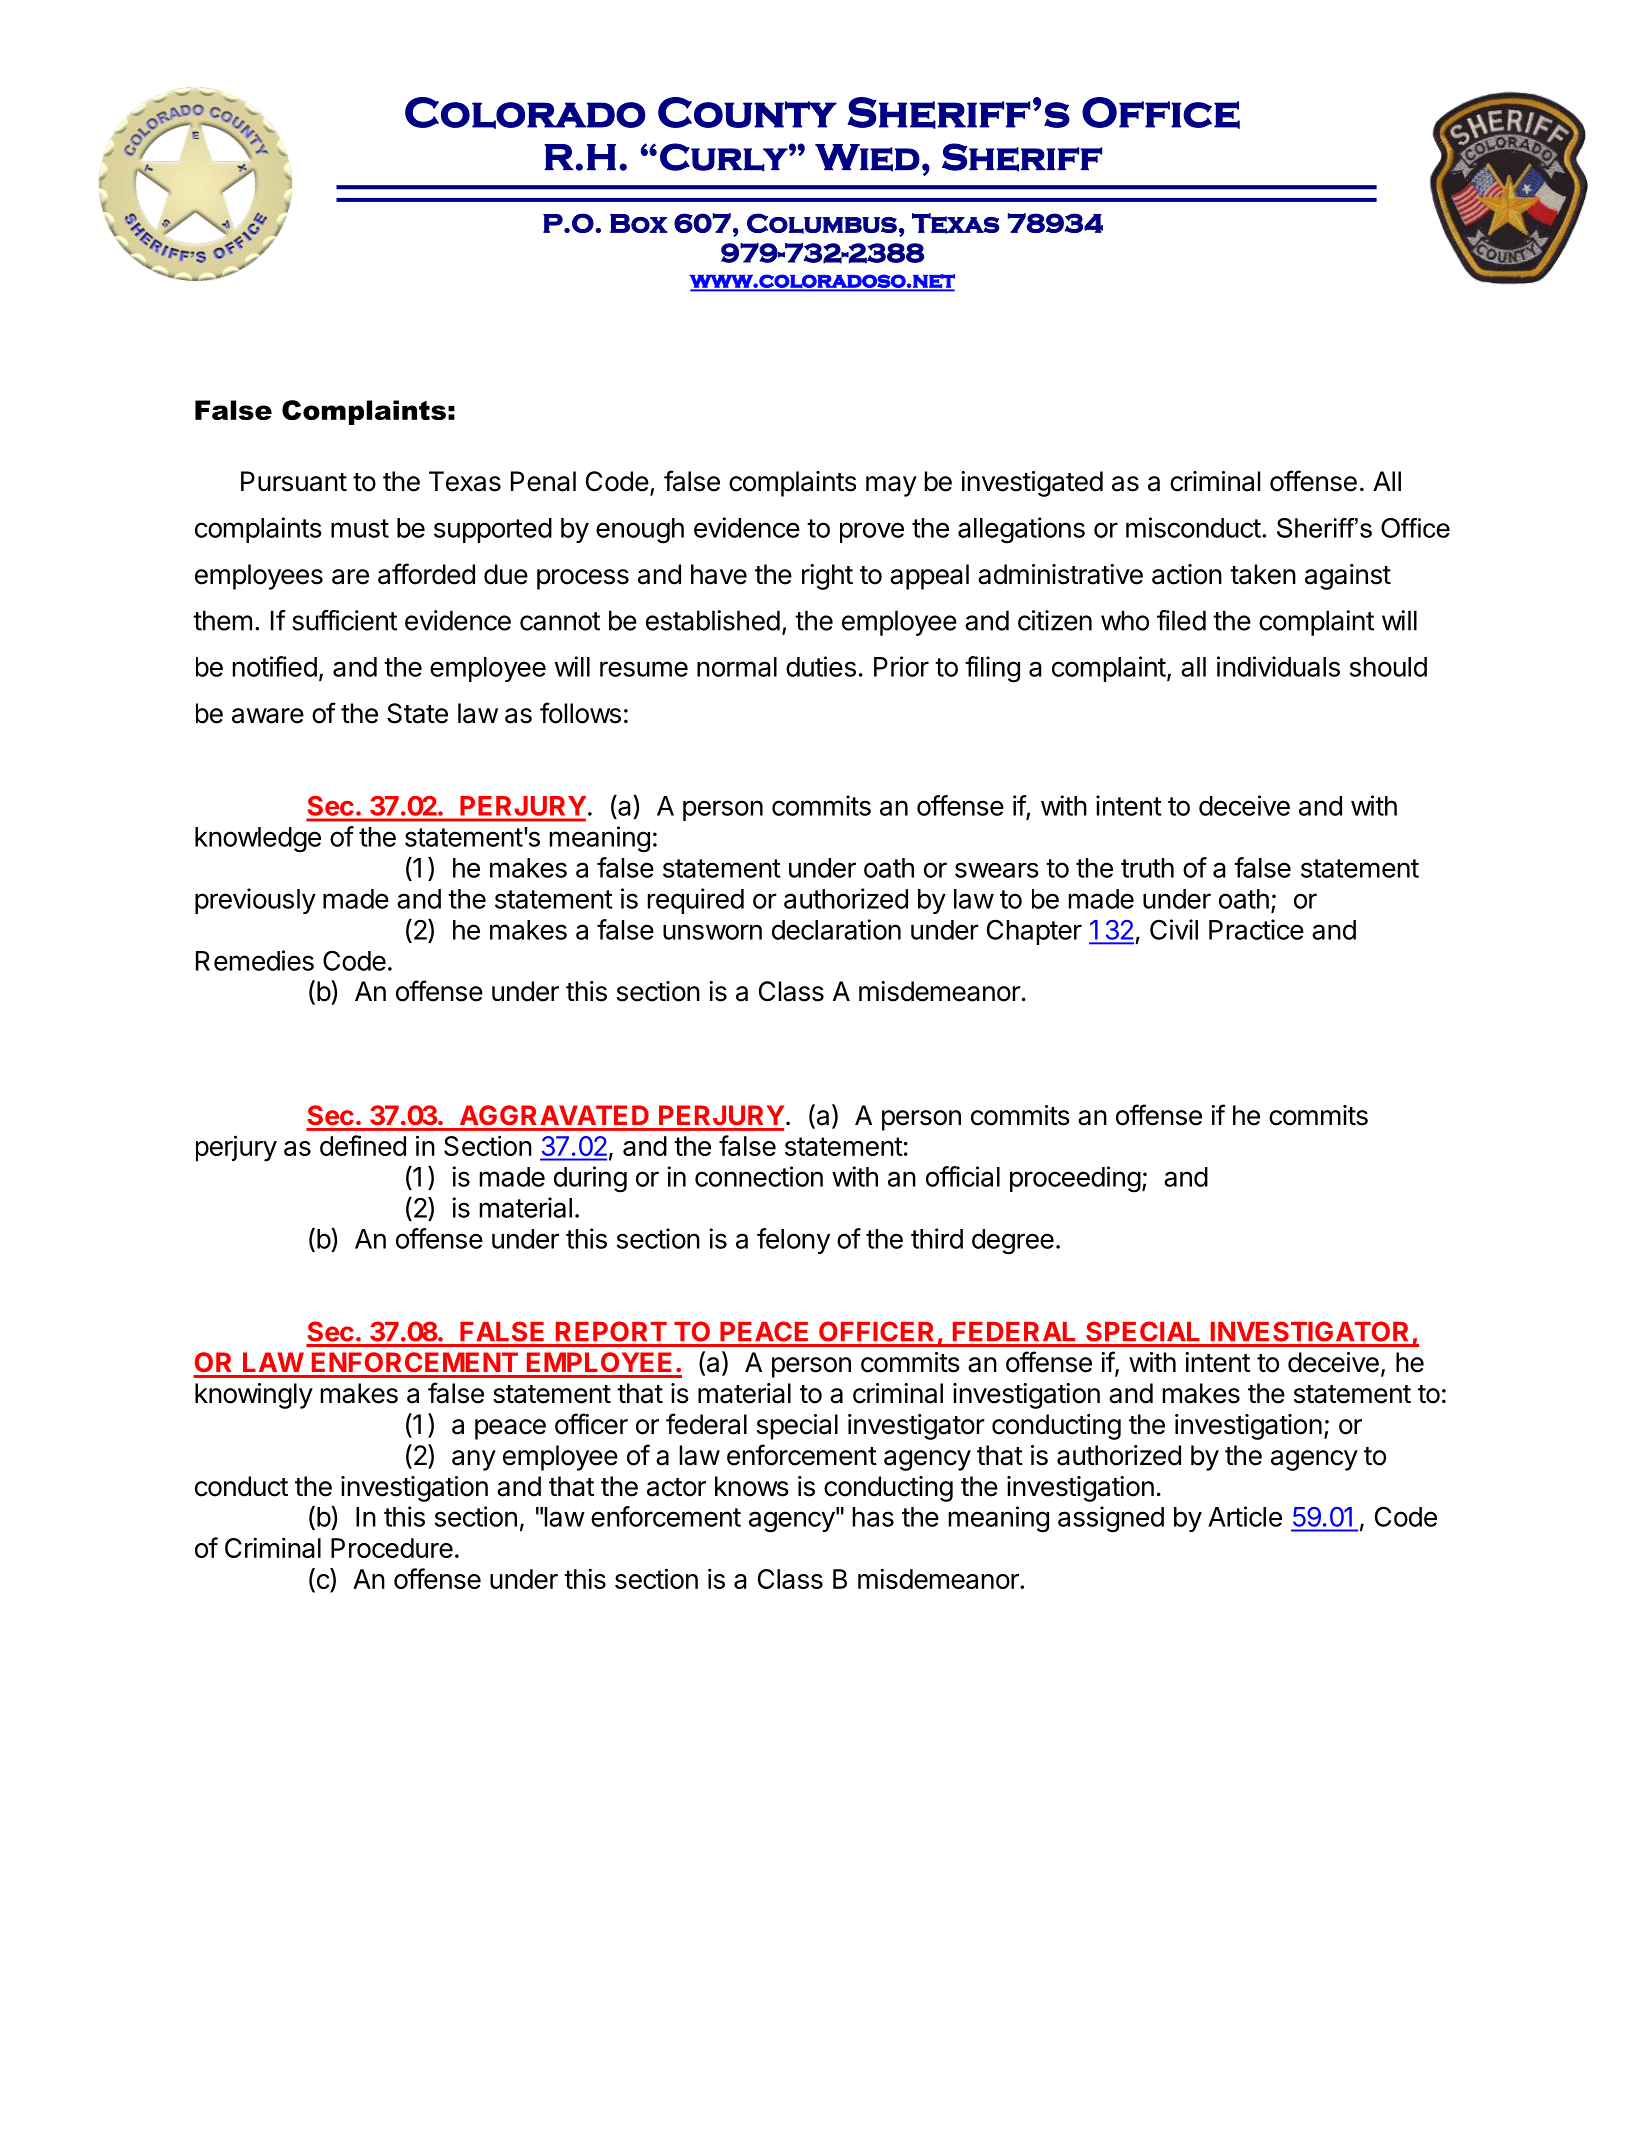 The height and width of the page is (2129, 1645). What do you see at coordinates (639, 223) in the page?
I see `Box` at bounding box center [639, 223].
